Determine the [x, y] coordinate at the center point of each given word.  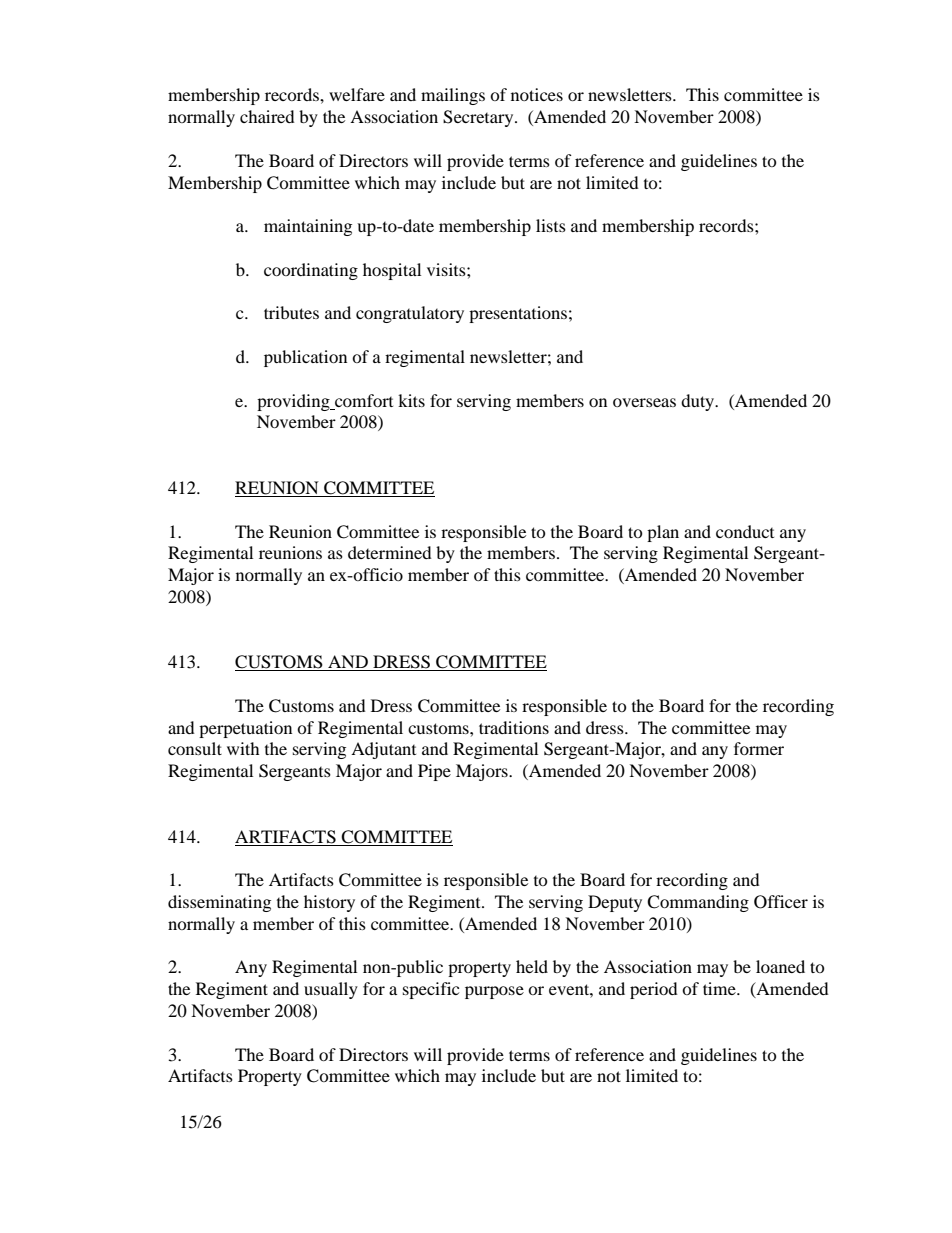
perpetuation [245, 729]
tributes [291, 312]
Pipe [434, 772]
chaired [267, 116]
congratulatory [410, 314]
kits [411, 400]
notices [537, 94]
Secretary [479, 118]
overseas [644, 402]
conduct [745, 531]
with [243, 748]
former [759, 748]
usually [331, 990]
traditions [514, 727]
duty [699, 402]
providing [294, 402]
